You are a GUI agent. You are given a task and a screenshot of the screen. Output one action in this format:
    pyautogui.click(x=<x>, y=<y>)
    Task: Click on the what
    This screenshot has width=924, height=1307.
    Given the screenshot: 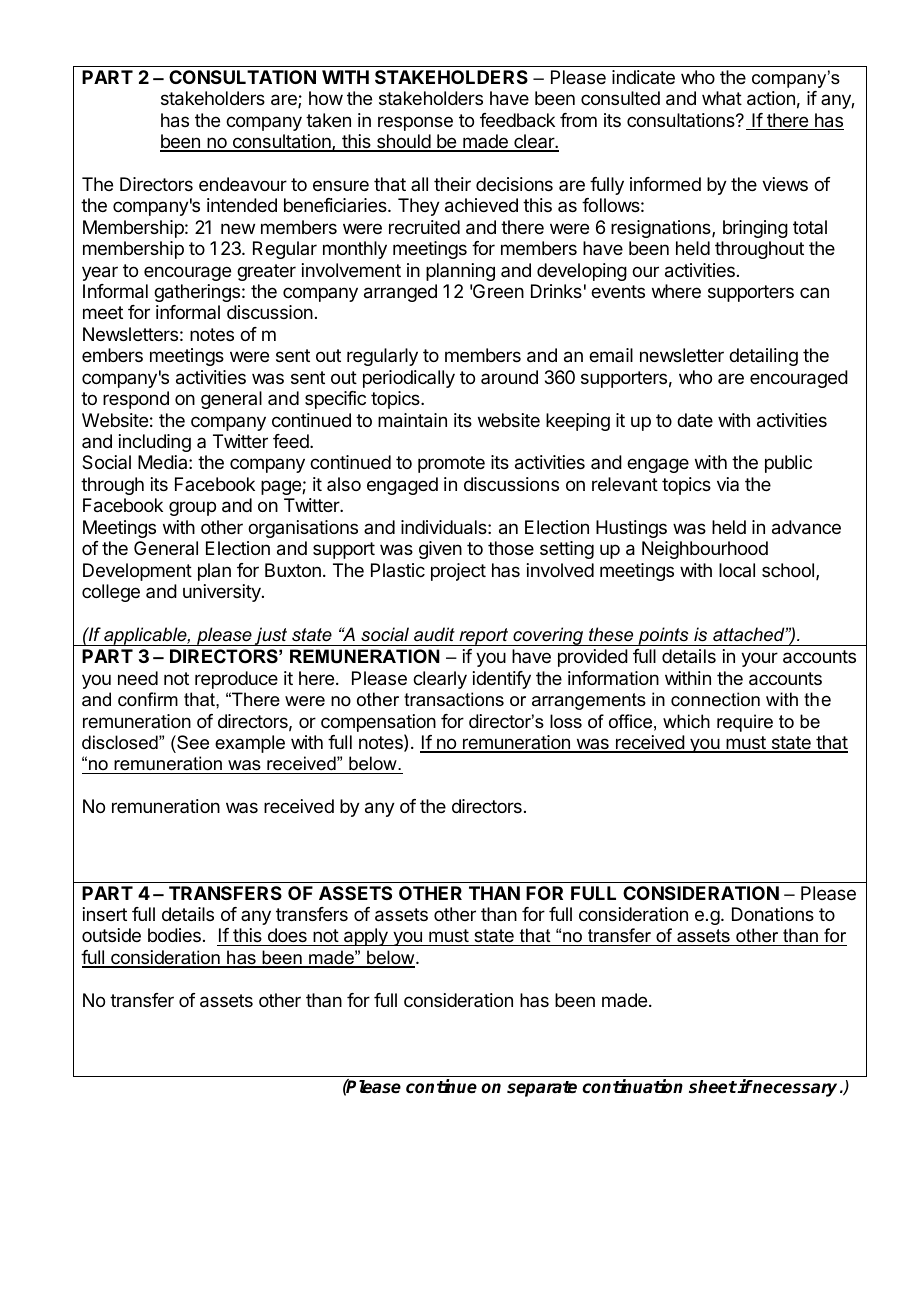 What is the action you would take?
    pyautogui.click(x=722, y=98)
